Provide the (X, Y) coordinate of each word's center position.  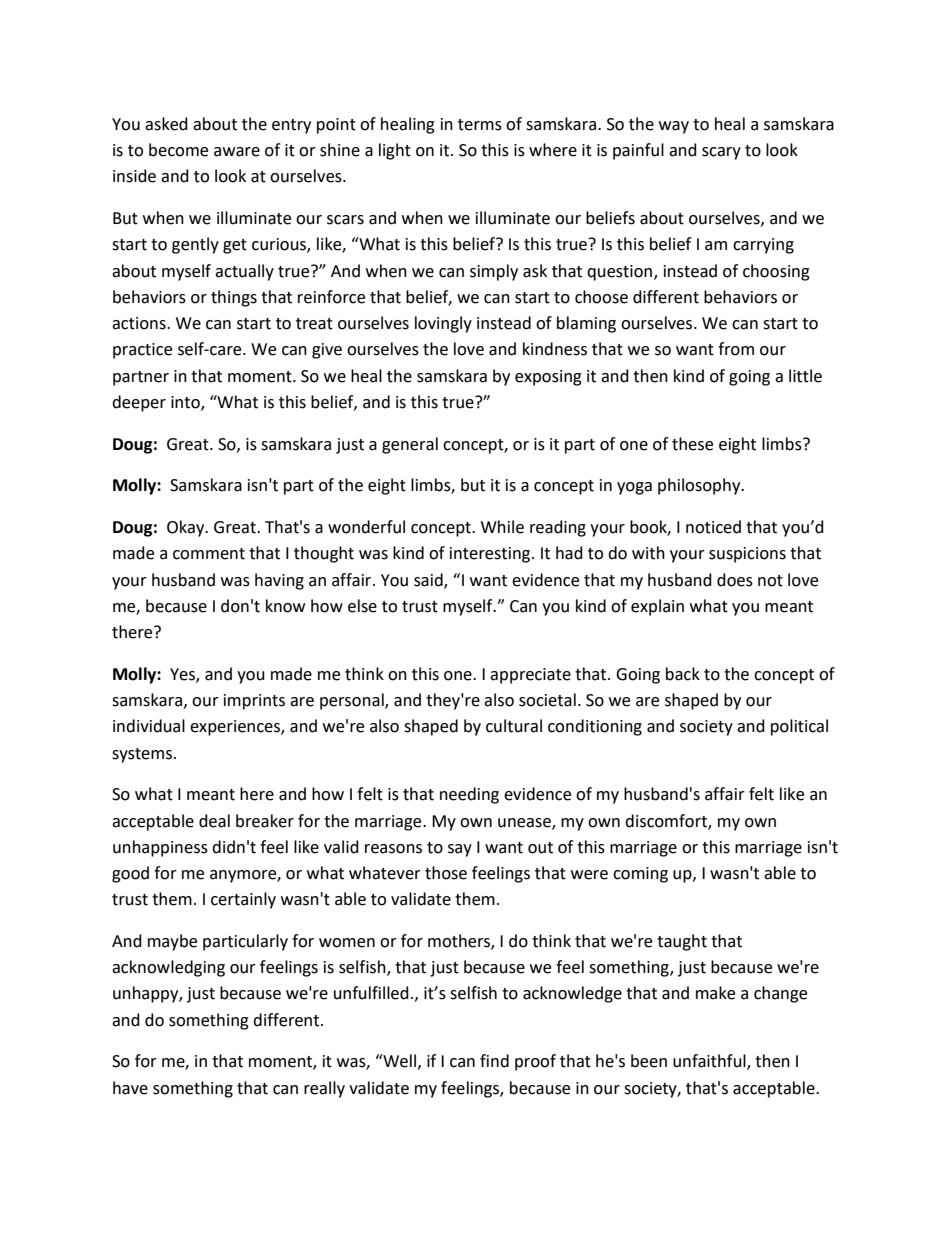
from (736, 349)
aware (237, 152)
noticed (713, 527)
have (130, 1088)
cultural (514, 726)
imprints (254, 702)
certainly (243, 900)
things (234, 298)
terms (480, 125)
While (502, 527)
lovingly (443, 324)
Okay (187, 528)
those (446, 873)
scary (721, 153)
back (683, 674)
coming (640, 875)
